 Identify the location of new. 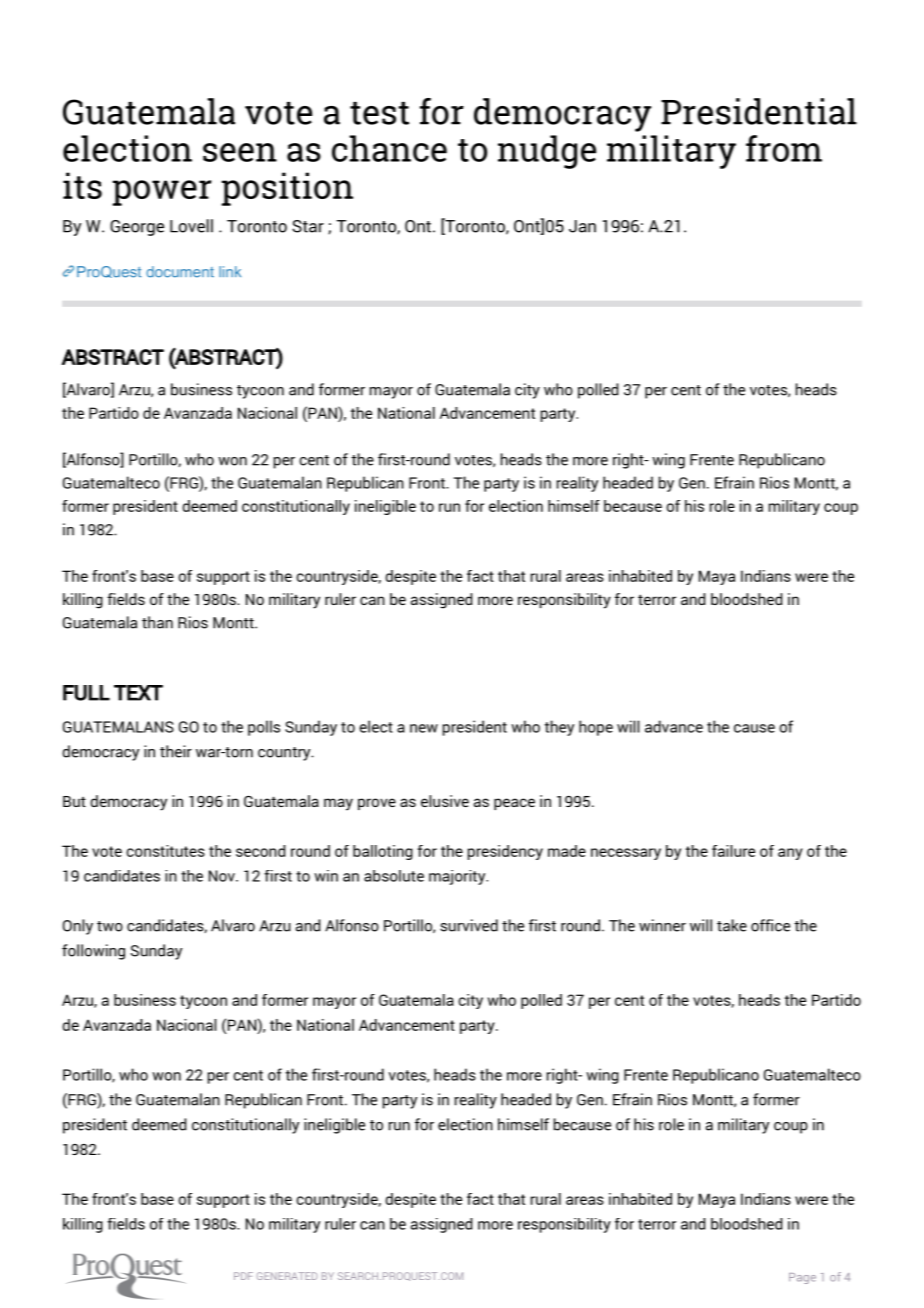
(424, 728).
